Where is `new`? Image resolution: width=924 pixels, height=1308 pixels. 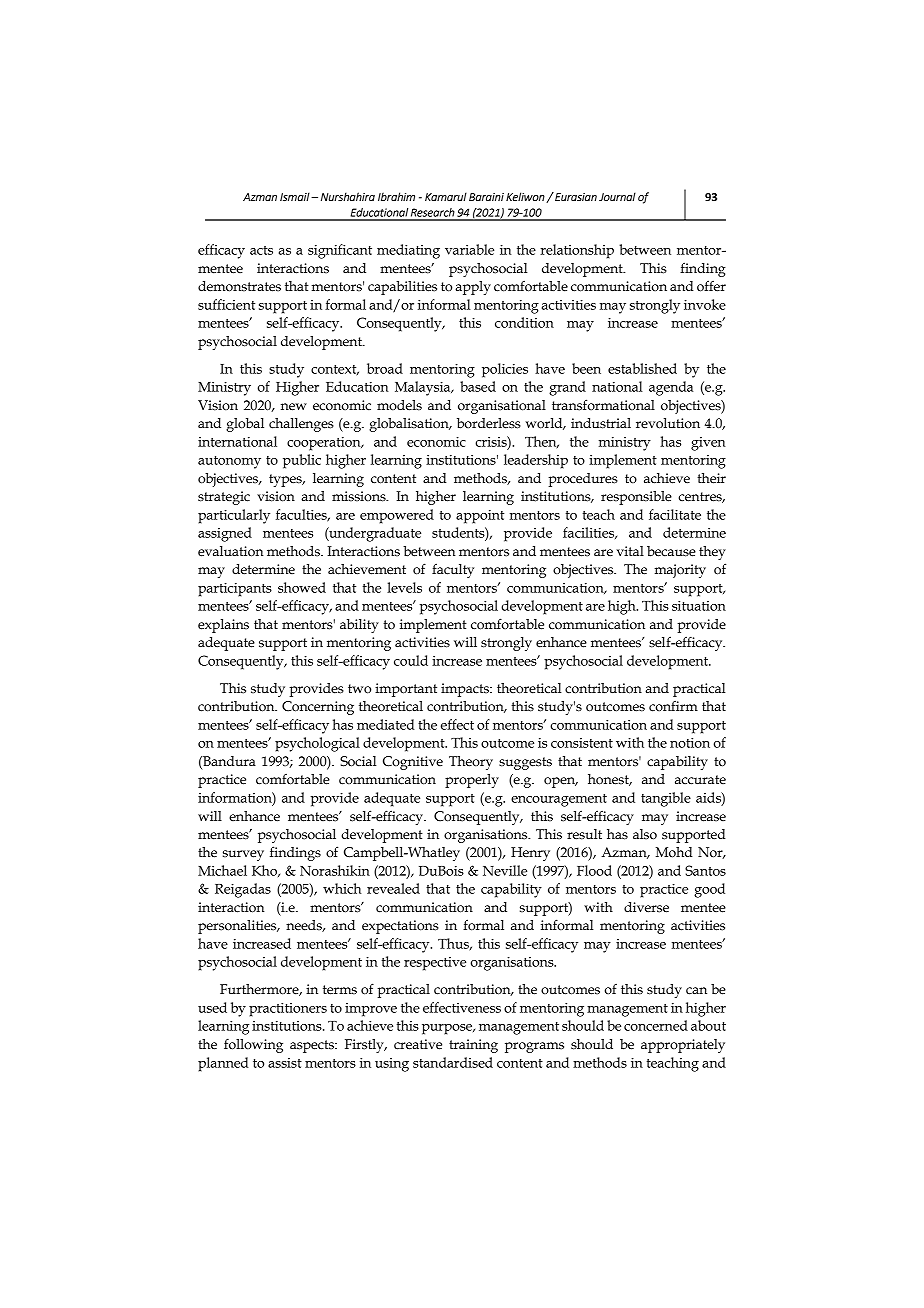
new is located at coordinates (294, 407).
